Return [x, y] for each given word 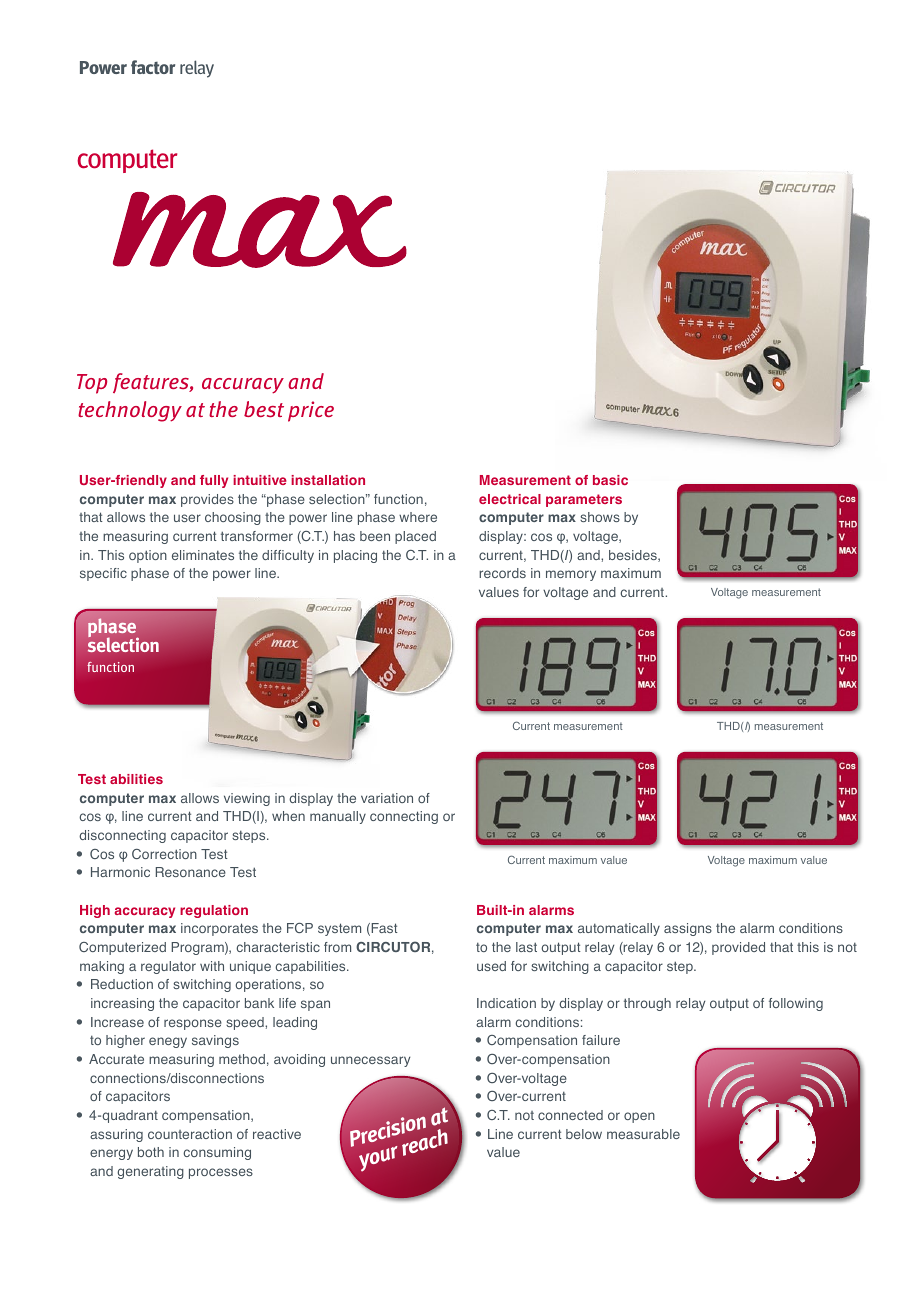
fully [214, 481]
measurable [643, 1134]
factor [153, 67]
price [311, 411]
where [418, 517]
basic [610, 480]
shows [600, 517]
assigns [688, 929]
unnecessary [370, 1061]
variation [387, 798]
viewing [247, 799]
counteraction [190, 1134]
